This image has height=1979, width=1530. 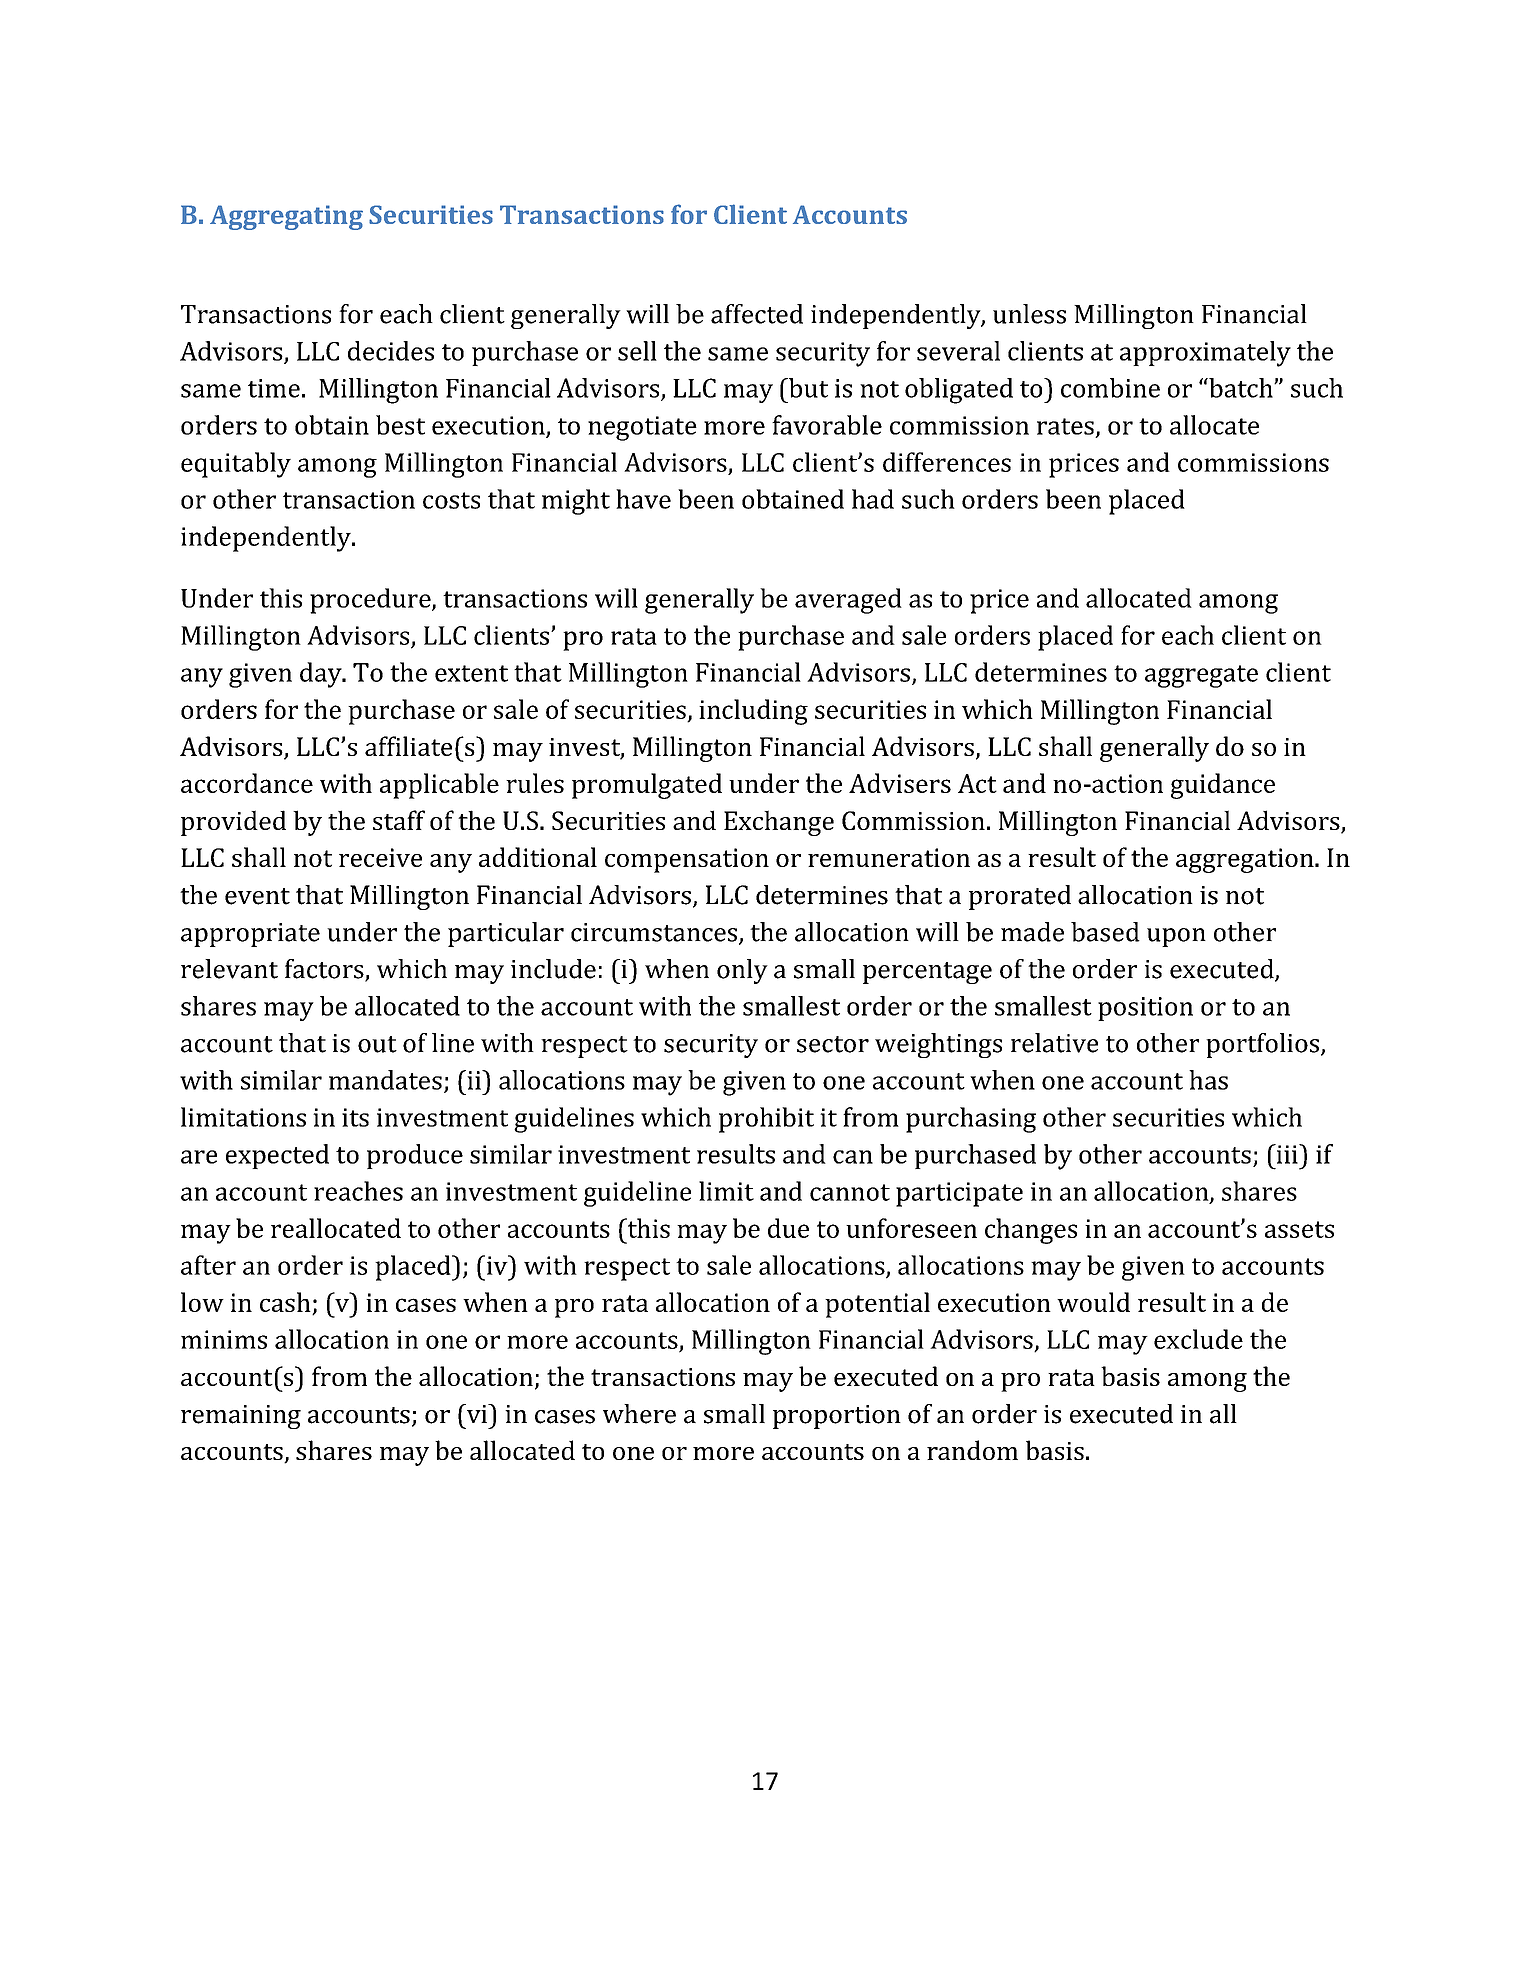 What do you see at coordinates (779, 823) in the image?
I see `Exchange` at bounding box center [779, 823].
